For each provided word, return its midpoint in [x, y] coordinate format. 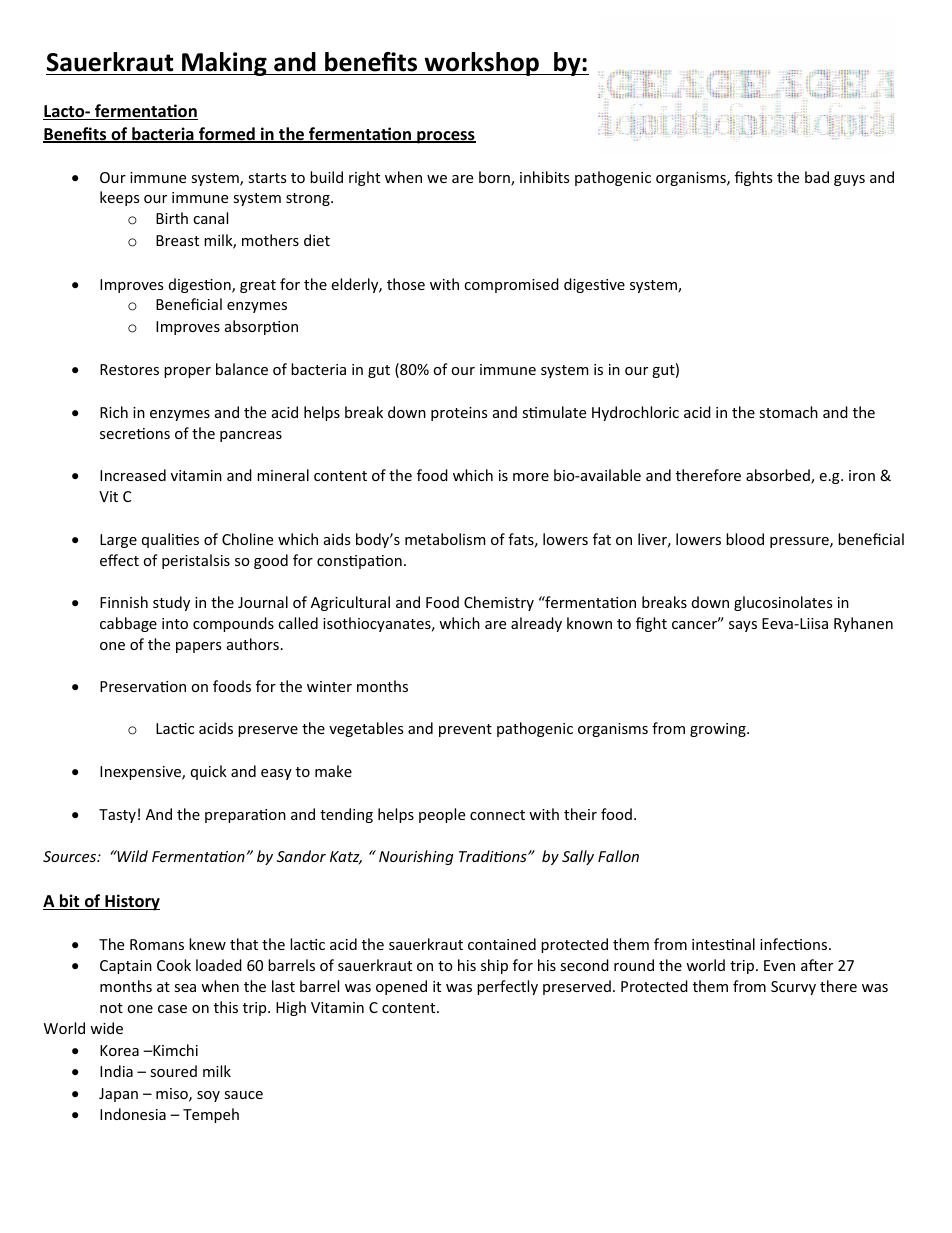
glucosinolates [783, 603]
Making [224, 64]
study [171, 603]
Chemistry [499, 603]
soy [208, 1096]
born [495, 178]
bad [817, 177]
